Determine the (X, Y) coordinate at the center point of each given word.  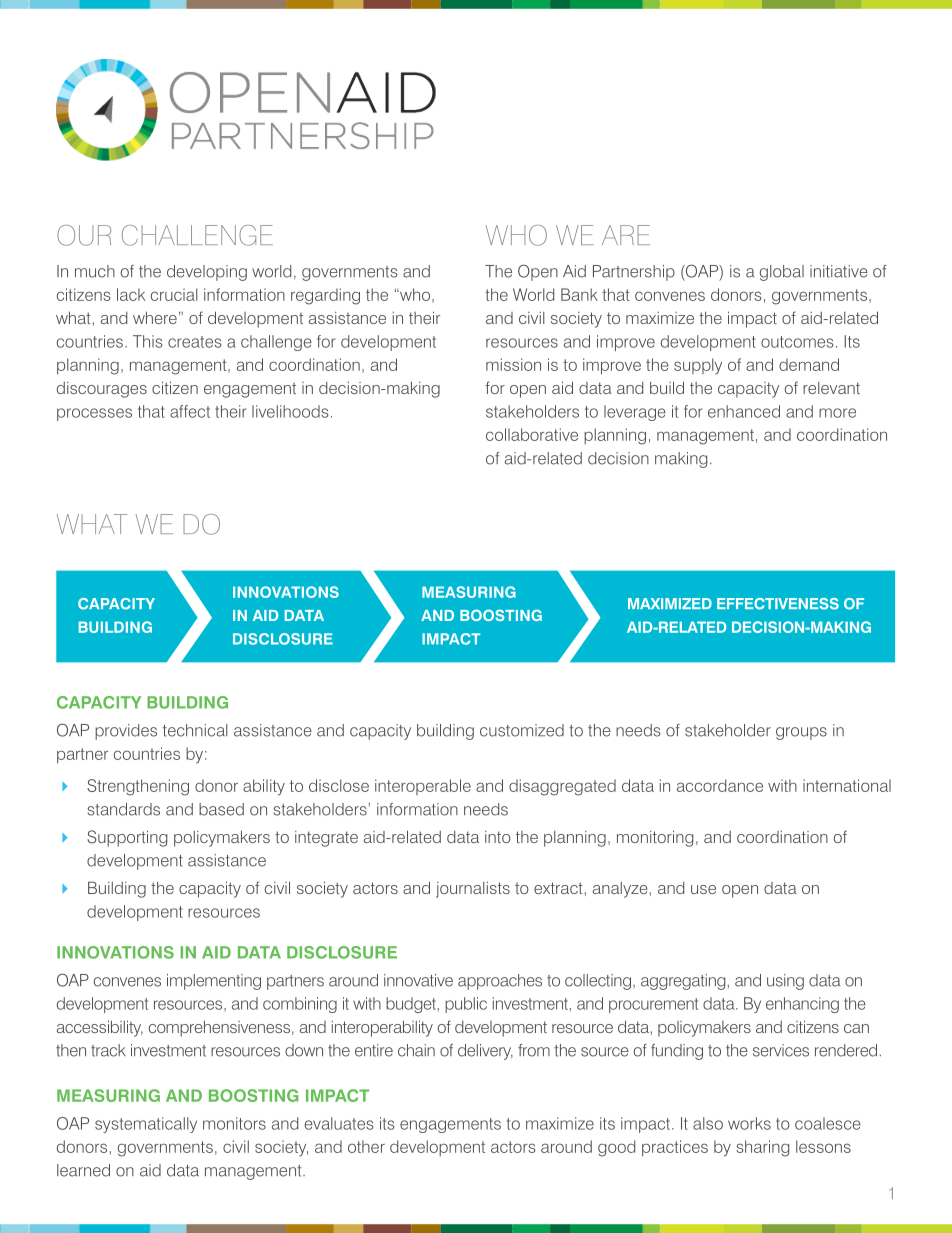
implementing (214, 982)
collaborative (532, 434)
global (782, 273)
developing (207, 273)
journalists (473, 890)
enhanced (744, 411)
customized (522, 730)
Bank (579, 294)
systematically (146, 1125)
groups (801, 733)
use (703, 889)
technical (195, 730)
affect (190, 411)
